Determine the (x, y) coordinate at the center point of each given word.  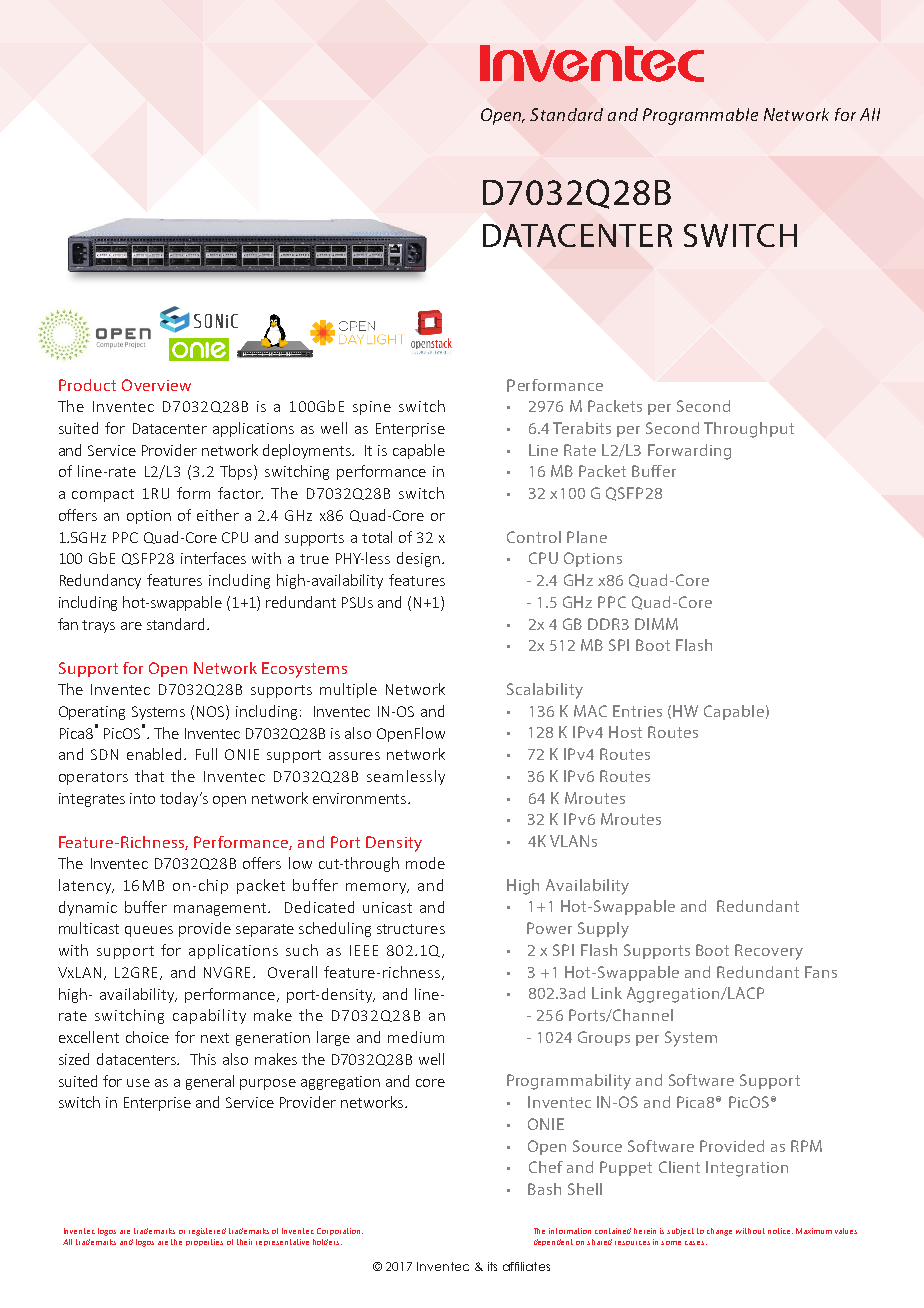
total (377, 537)
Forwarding (689, 452)
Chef (546, 1167)
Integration (747, 1169)
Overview (156, 385)
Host (625, 732)
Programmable (700, 116)
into (142, 798)
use (138, 1083)
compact (103, 495)
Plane (587, 537)
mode (425, 863)
